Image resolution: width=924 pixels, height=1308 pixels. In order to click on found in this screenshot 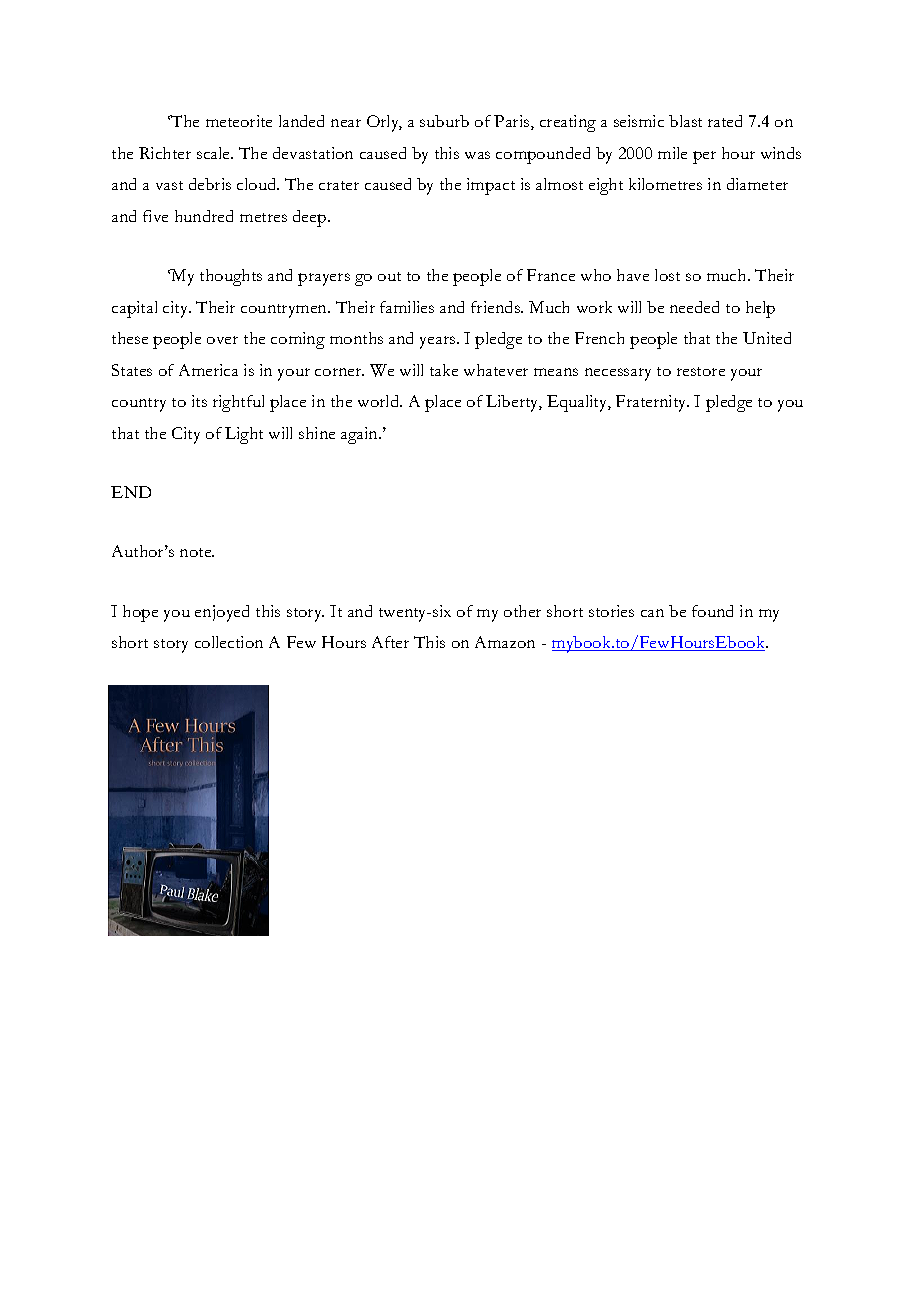, I will do `click(712, 611)`.
